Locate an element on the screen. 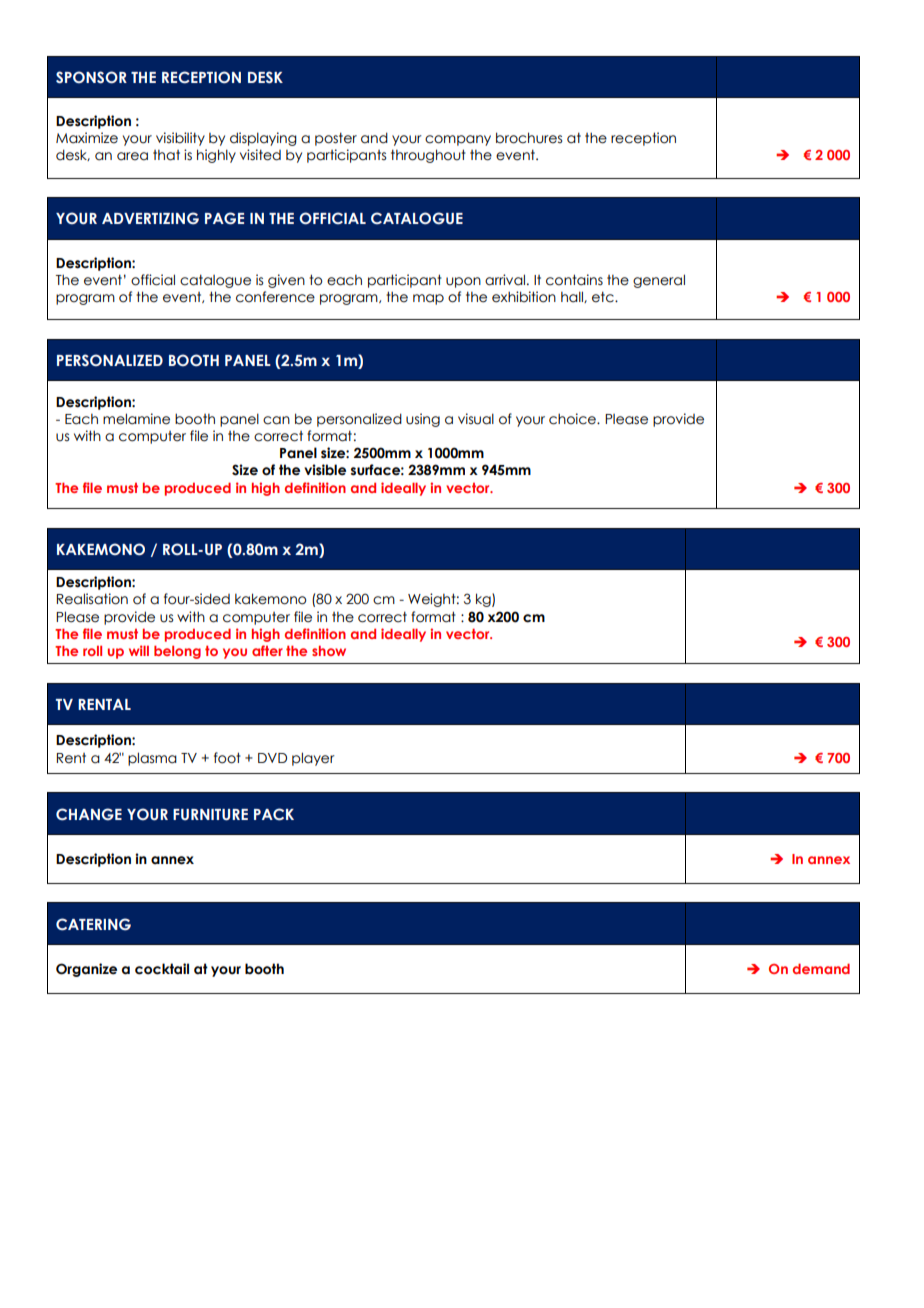 The height and width of the screenshot is (1308, 924). cocktail is located at coordinates (162, 969).
